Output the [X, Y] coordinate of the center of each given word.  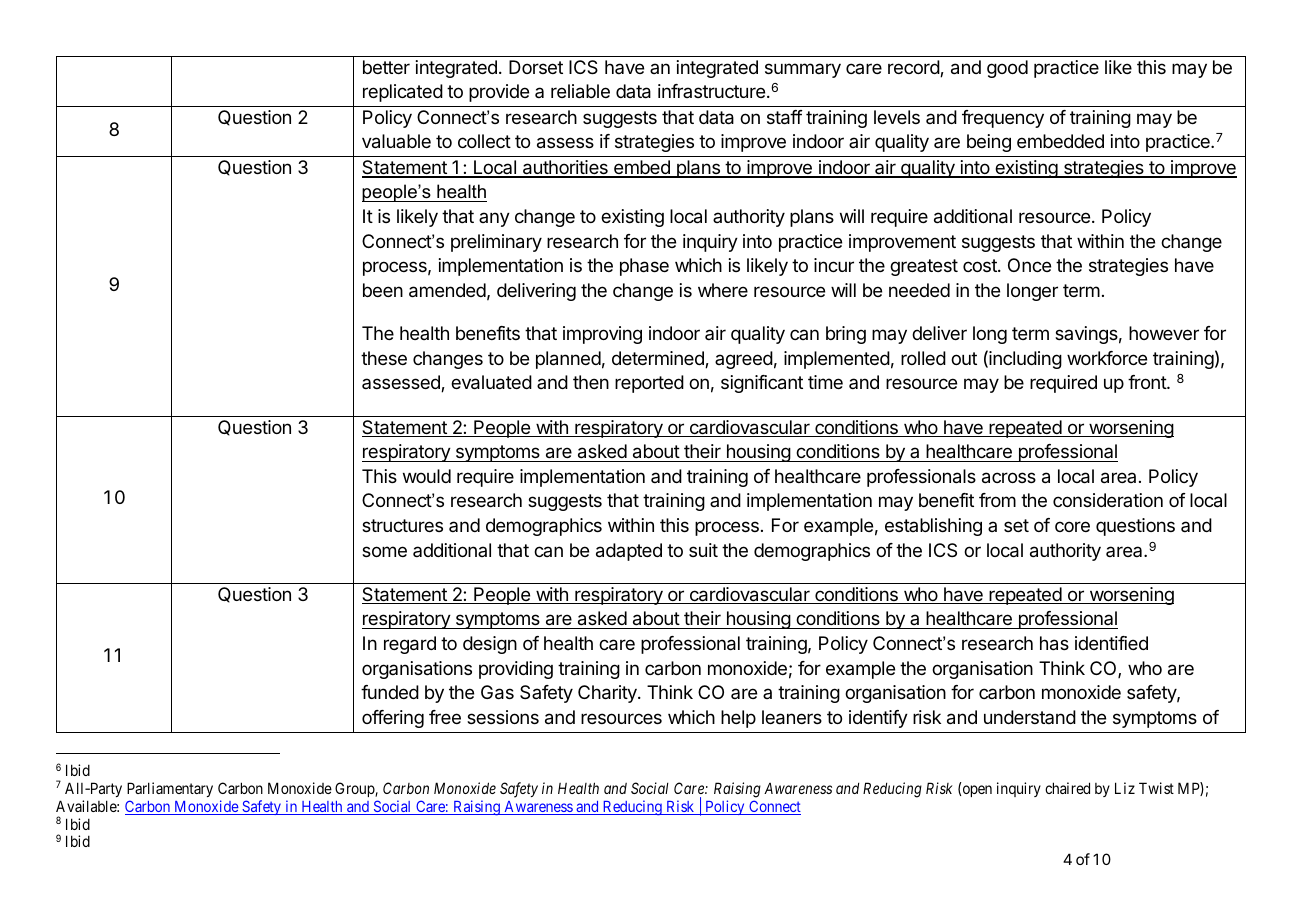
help [738, 719]
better [386, 67]
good [1007, 69]
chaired [1067, 788]
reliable [580, 91]
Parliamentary [170, 789]
